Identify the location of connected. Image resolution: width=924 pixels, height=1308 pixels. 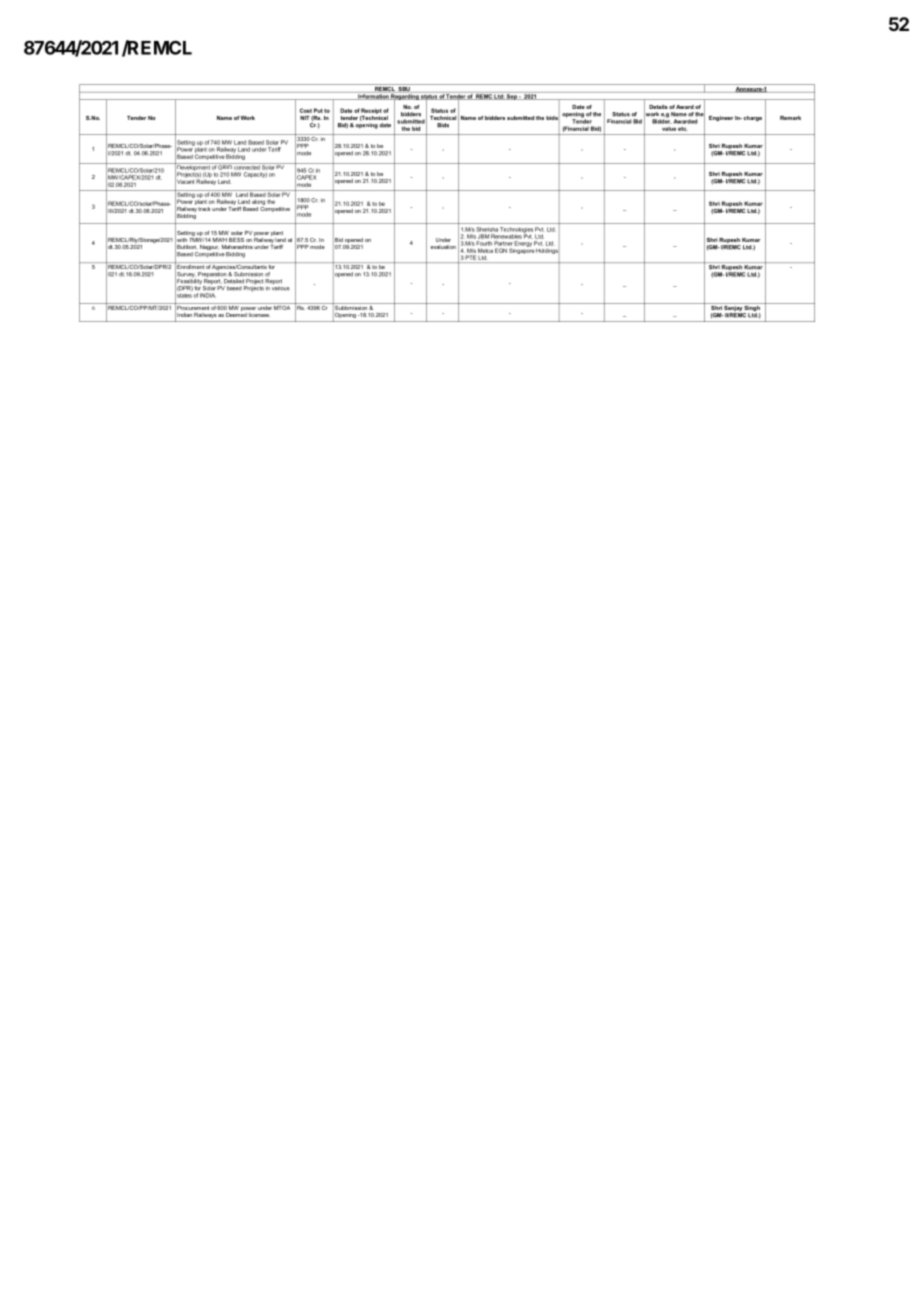
(247, 166).
